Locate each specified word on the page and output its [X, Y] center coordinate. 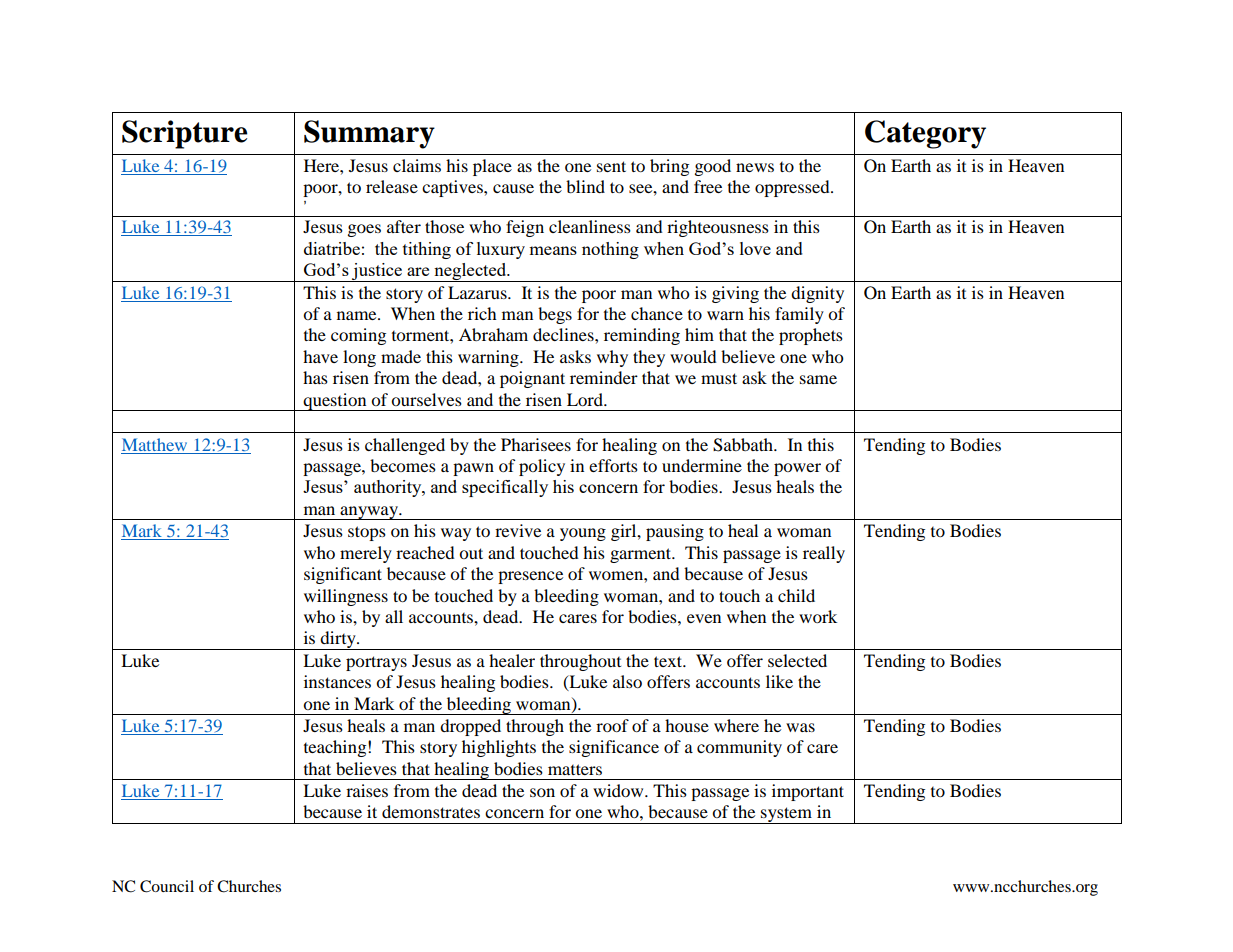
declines [564, 334]
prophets [811, 336]
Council [167, 886]
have [320, 356]
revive [518, 530]
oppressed [793, 188]
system [787, 815]
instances [337, 681]
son [542, 792]
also [627, 681]
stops [367, 533]
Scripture [185, 134]
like [779, 681]
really [824, 554]
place [492, 167]
